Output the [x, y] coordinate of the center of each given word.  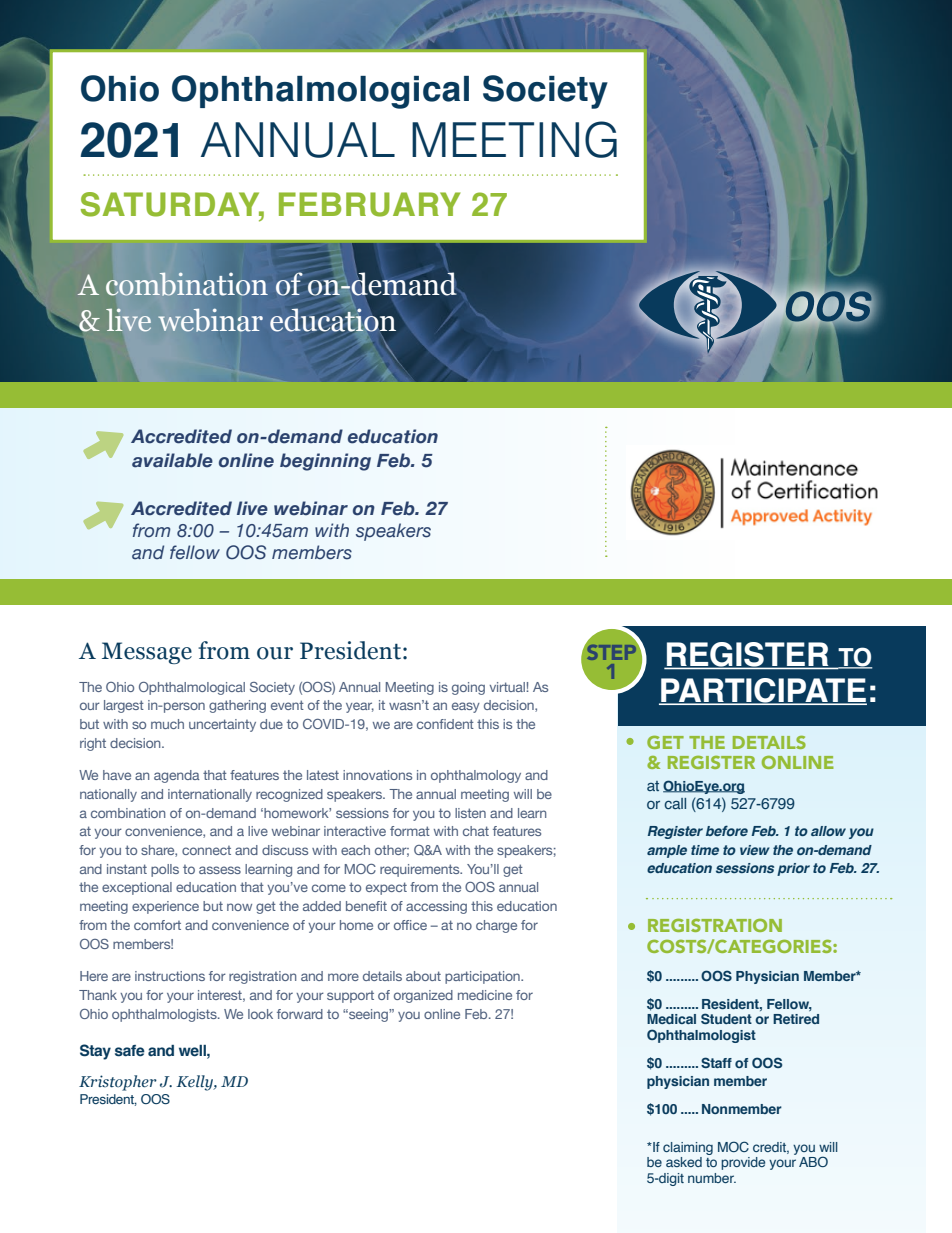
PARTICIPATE [763, 691]
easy [466, 707]
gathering [237, 706]
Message [147, 653]
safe [130, 1051]
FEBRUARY [369, 204]
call [675, 803]
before [727, 830]
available [172, 460]
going [468, 688]
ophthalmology [476, 776]
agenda [177, 776]
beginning [325, 462]
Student [726, 1018]
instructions [170, 976]
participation [483, 977]
